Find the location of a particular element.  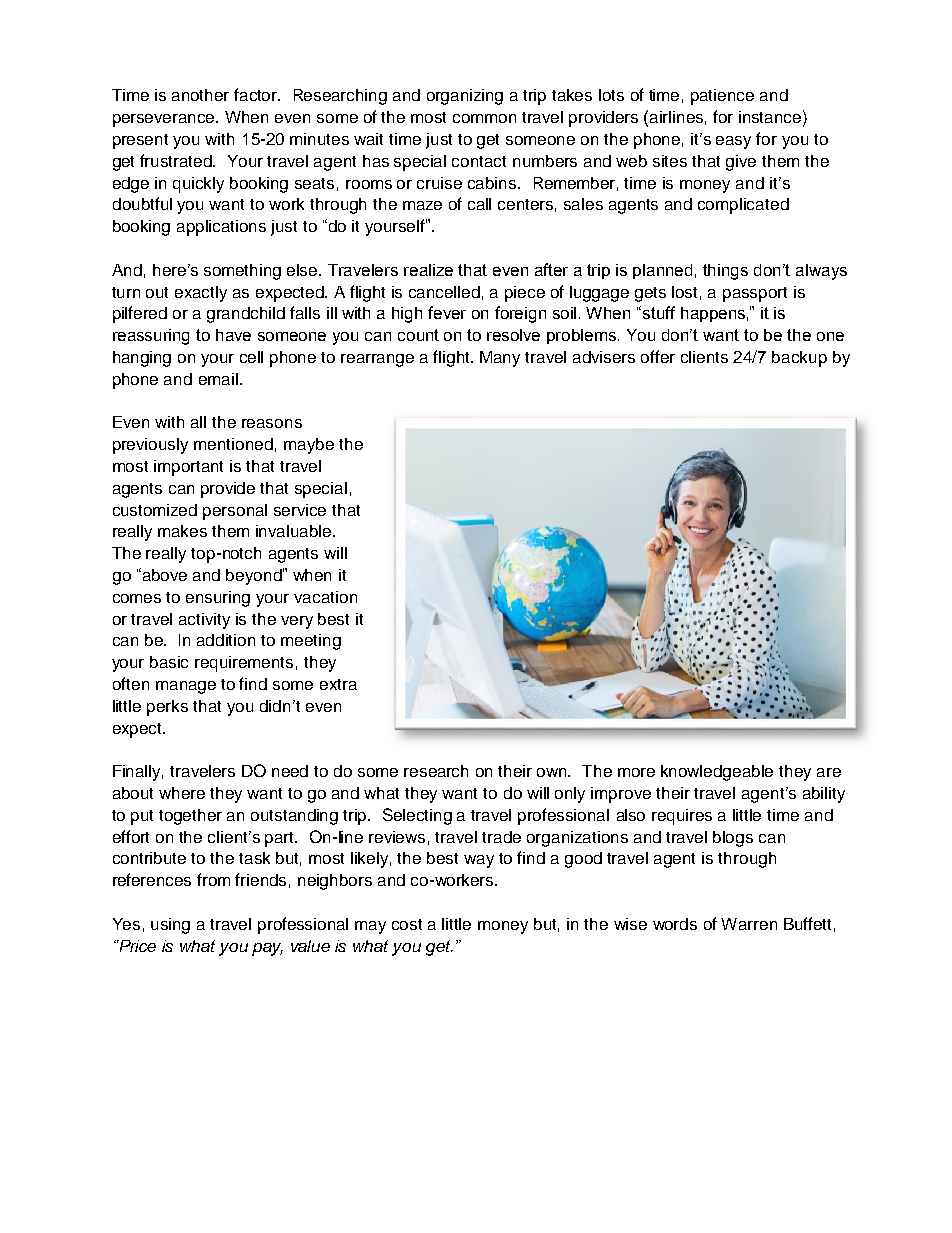

easy is located at coordinates (733, 142).
